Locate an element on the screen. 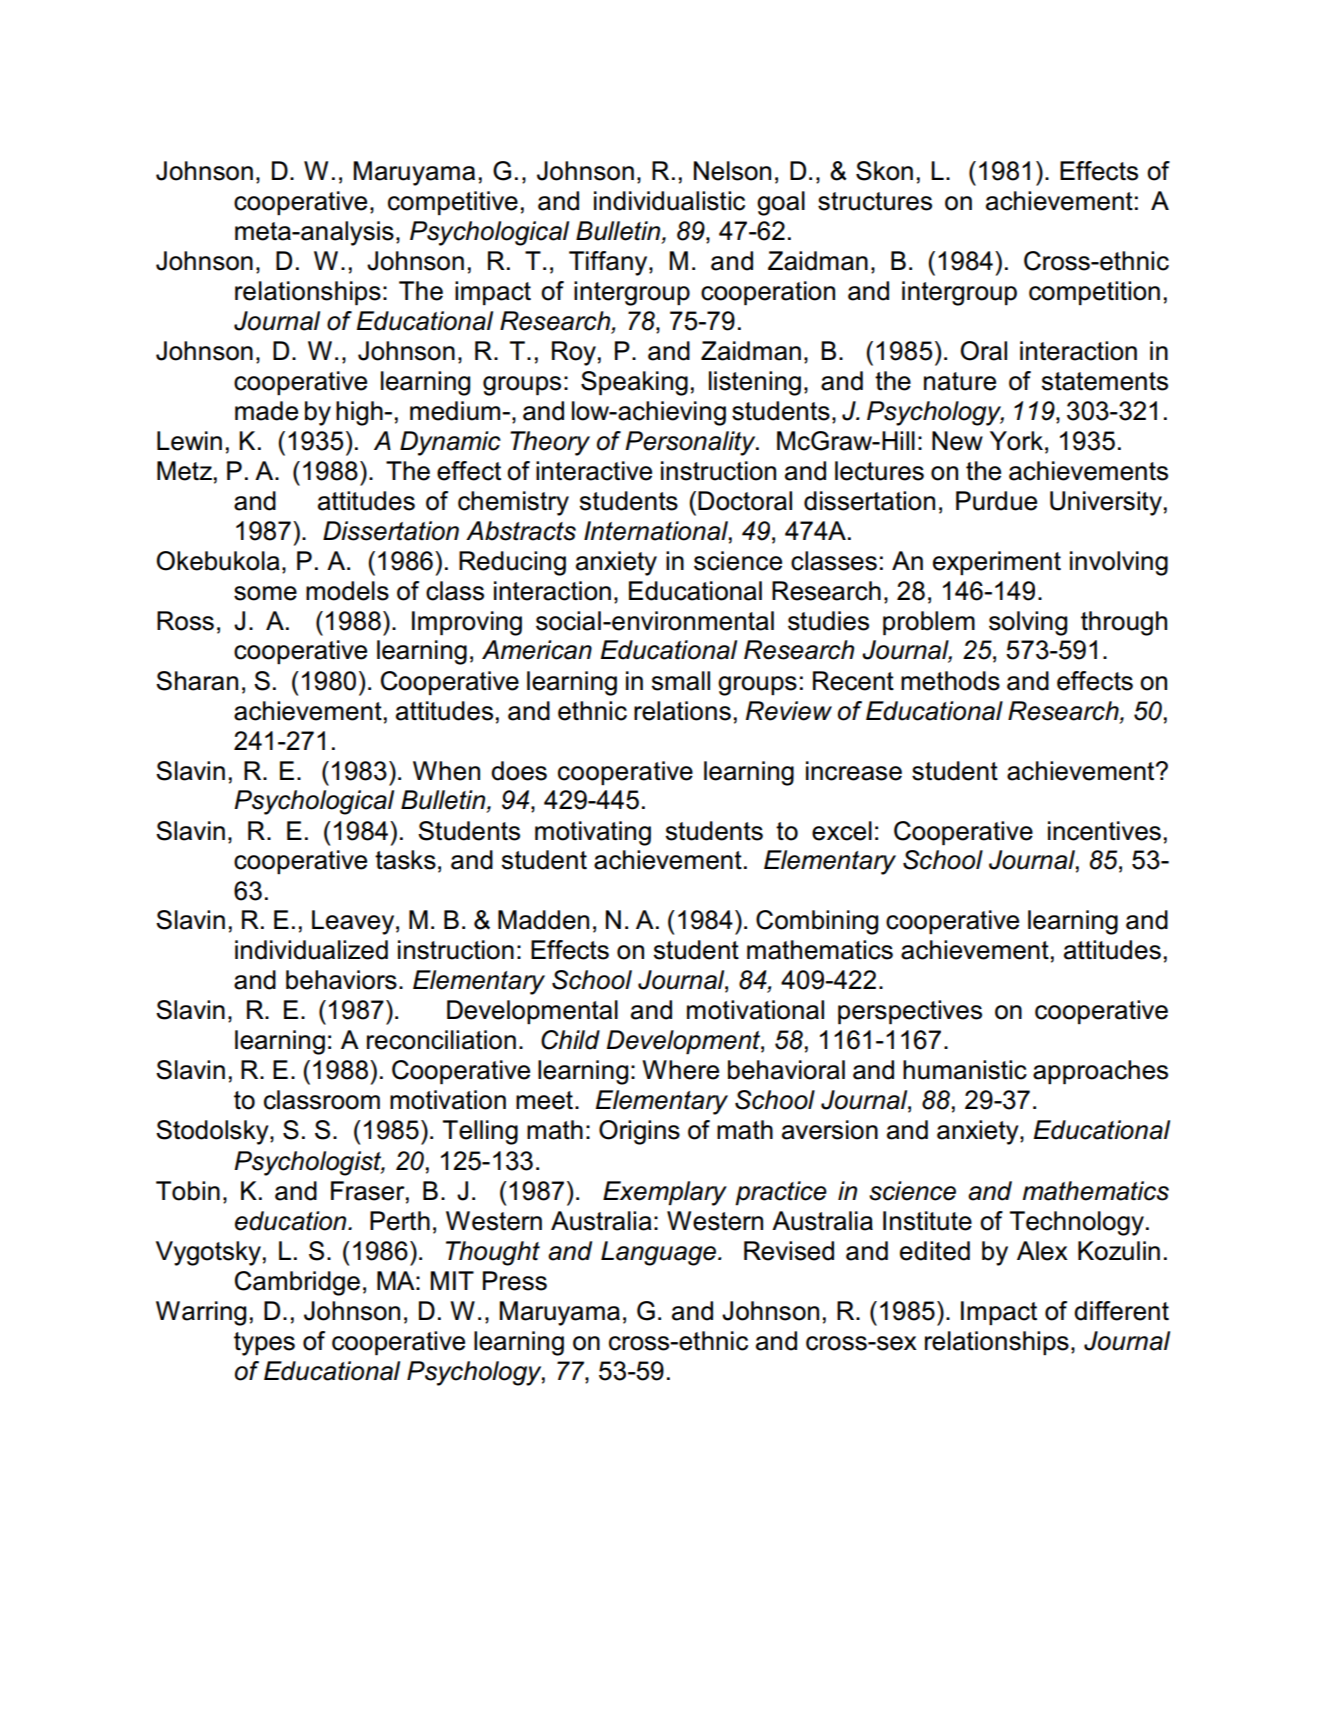  Madden is located at coordinates (543, 920).
